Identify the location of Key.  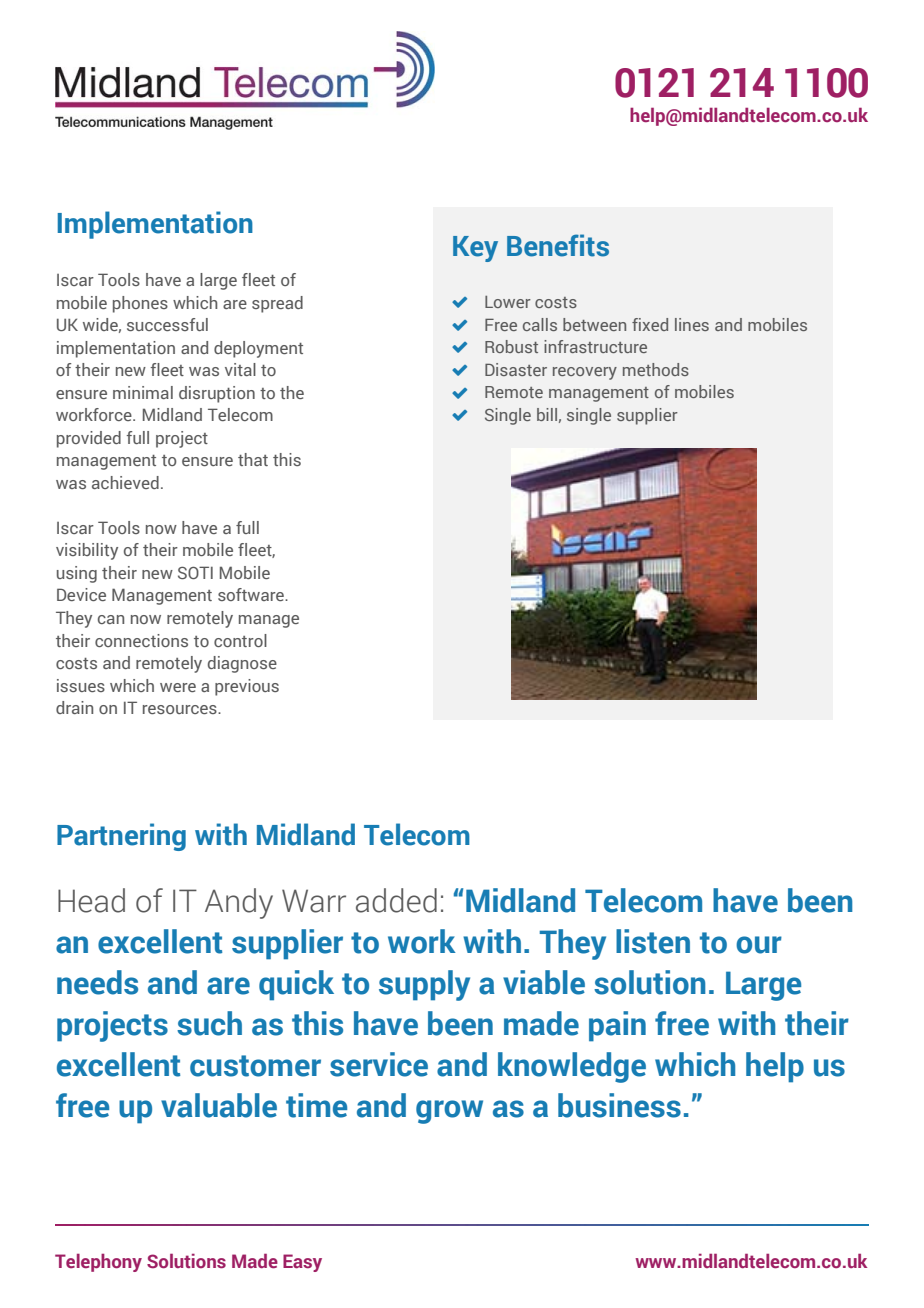
(475, 249).
